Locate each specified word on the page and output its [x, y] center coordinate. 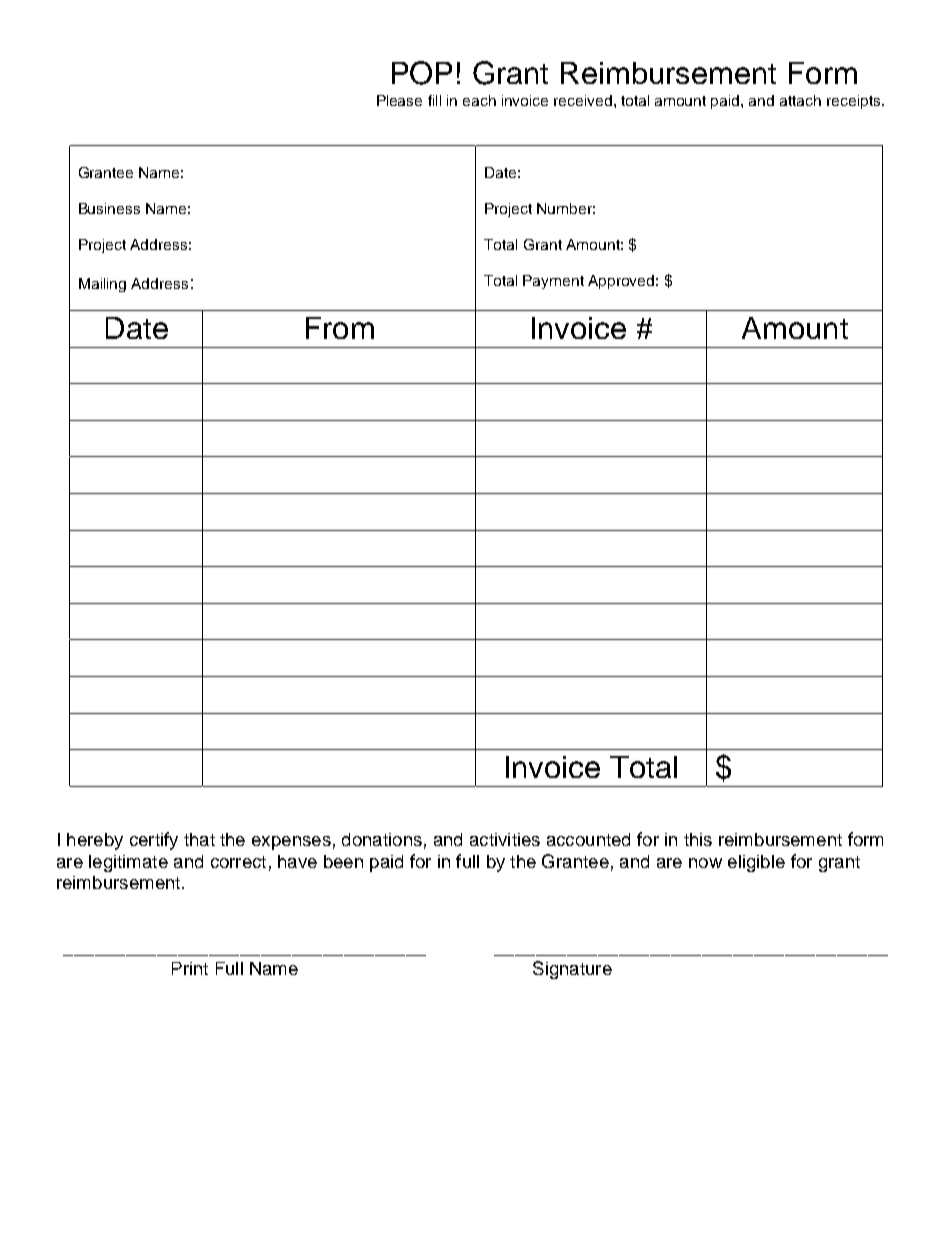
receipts [855, 102]
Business [109, 208]
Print [190, 968]
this [698, 839]
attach [800, 100]
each [479, 100]
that [199, 839]
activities [505, 839]
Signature [572, 970]
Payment [553, 282]
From [340, 328]
